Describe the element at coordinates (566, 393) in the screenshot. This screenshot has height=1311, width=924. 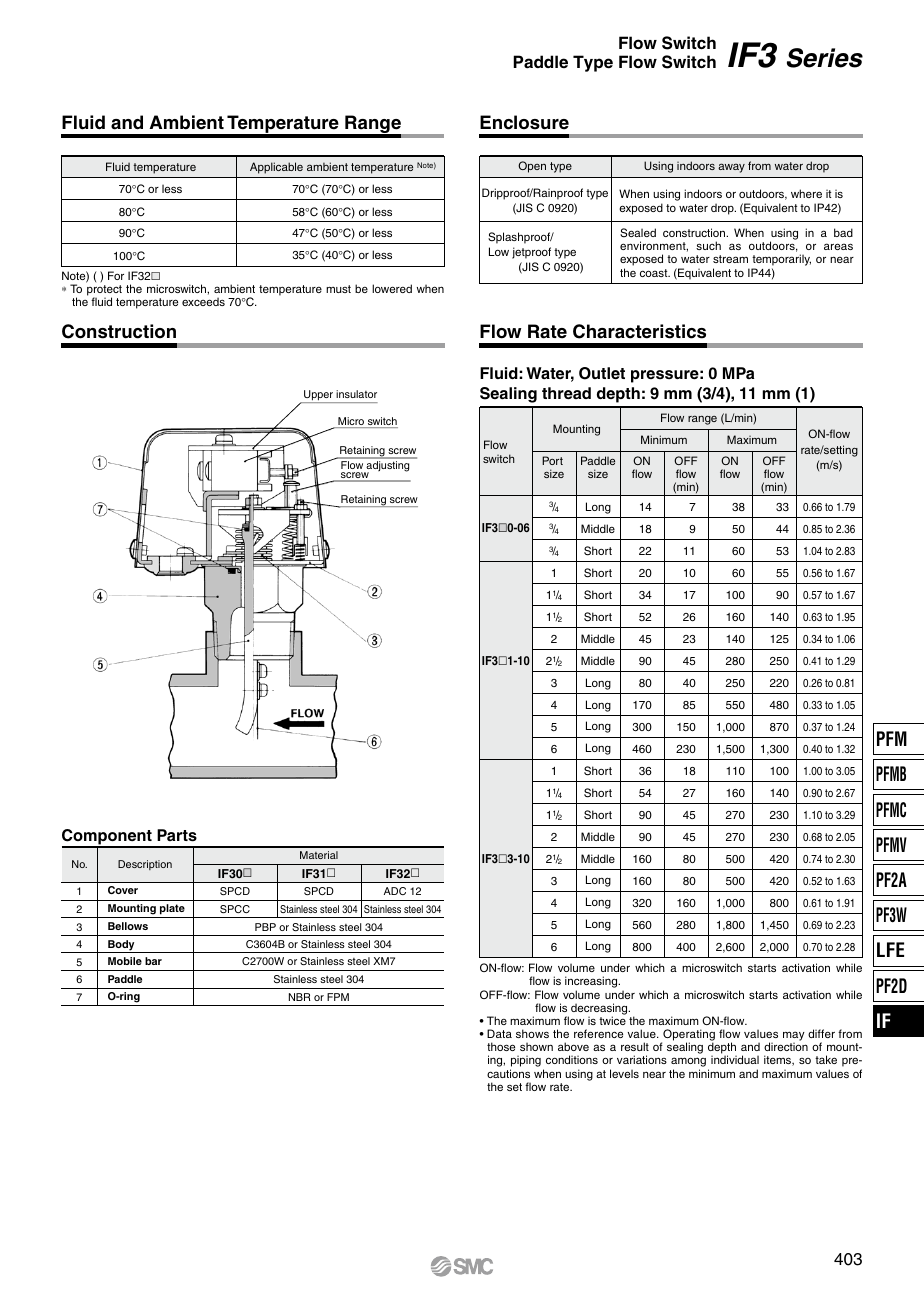
I see `thread` at that location.
